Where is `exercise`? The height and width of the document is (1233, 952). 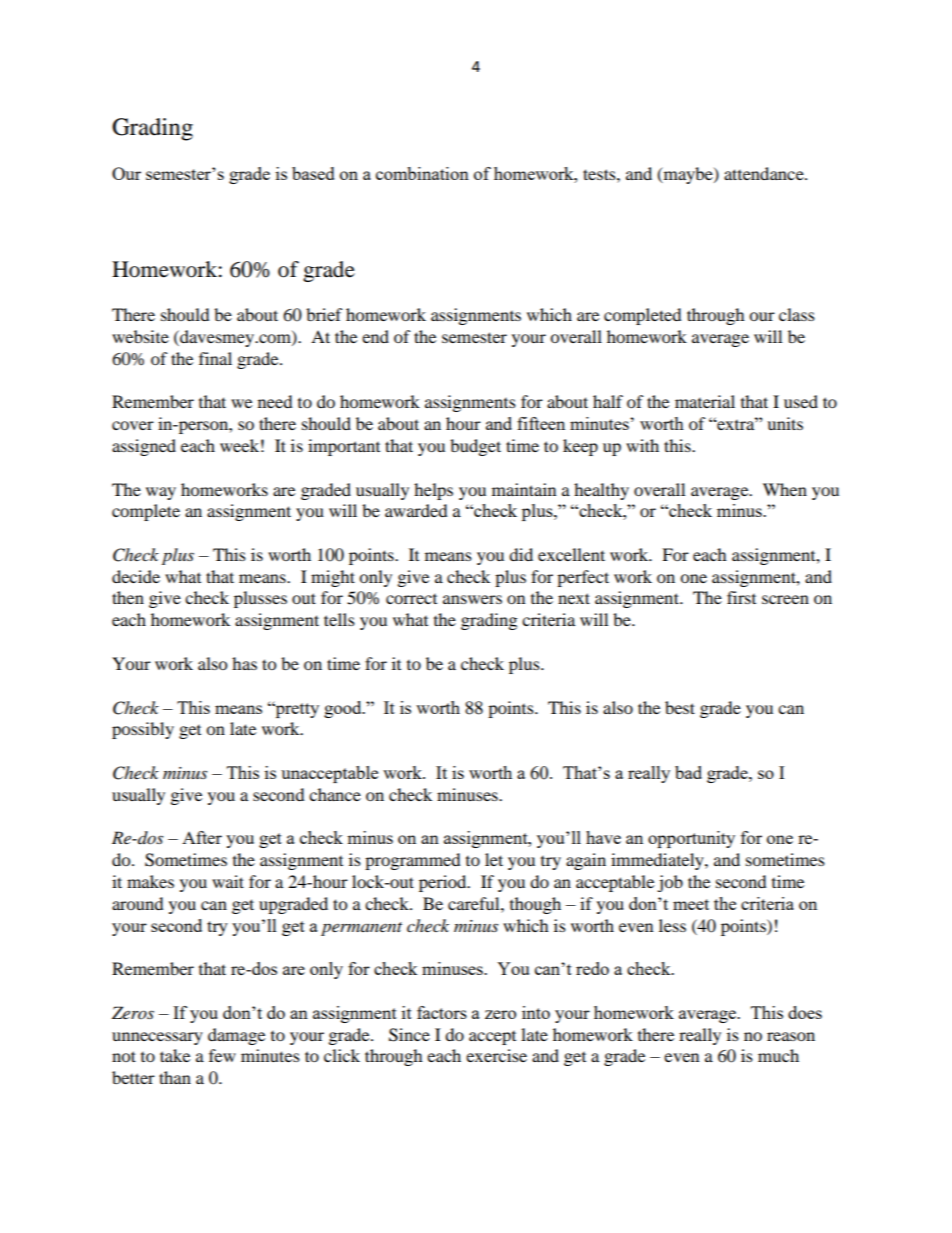
exercise is located at coordinates (496, 1055).
